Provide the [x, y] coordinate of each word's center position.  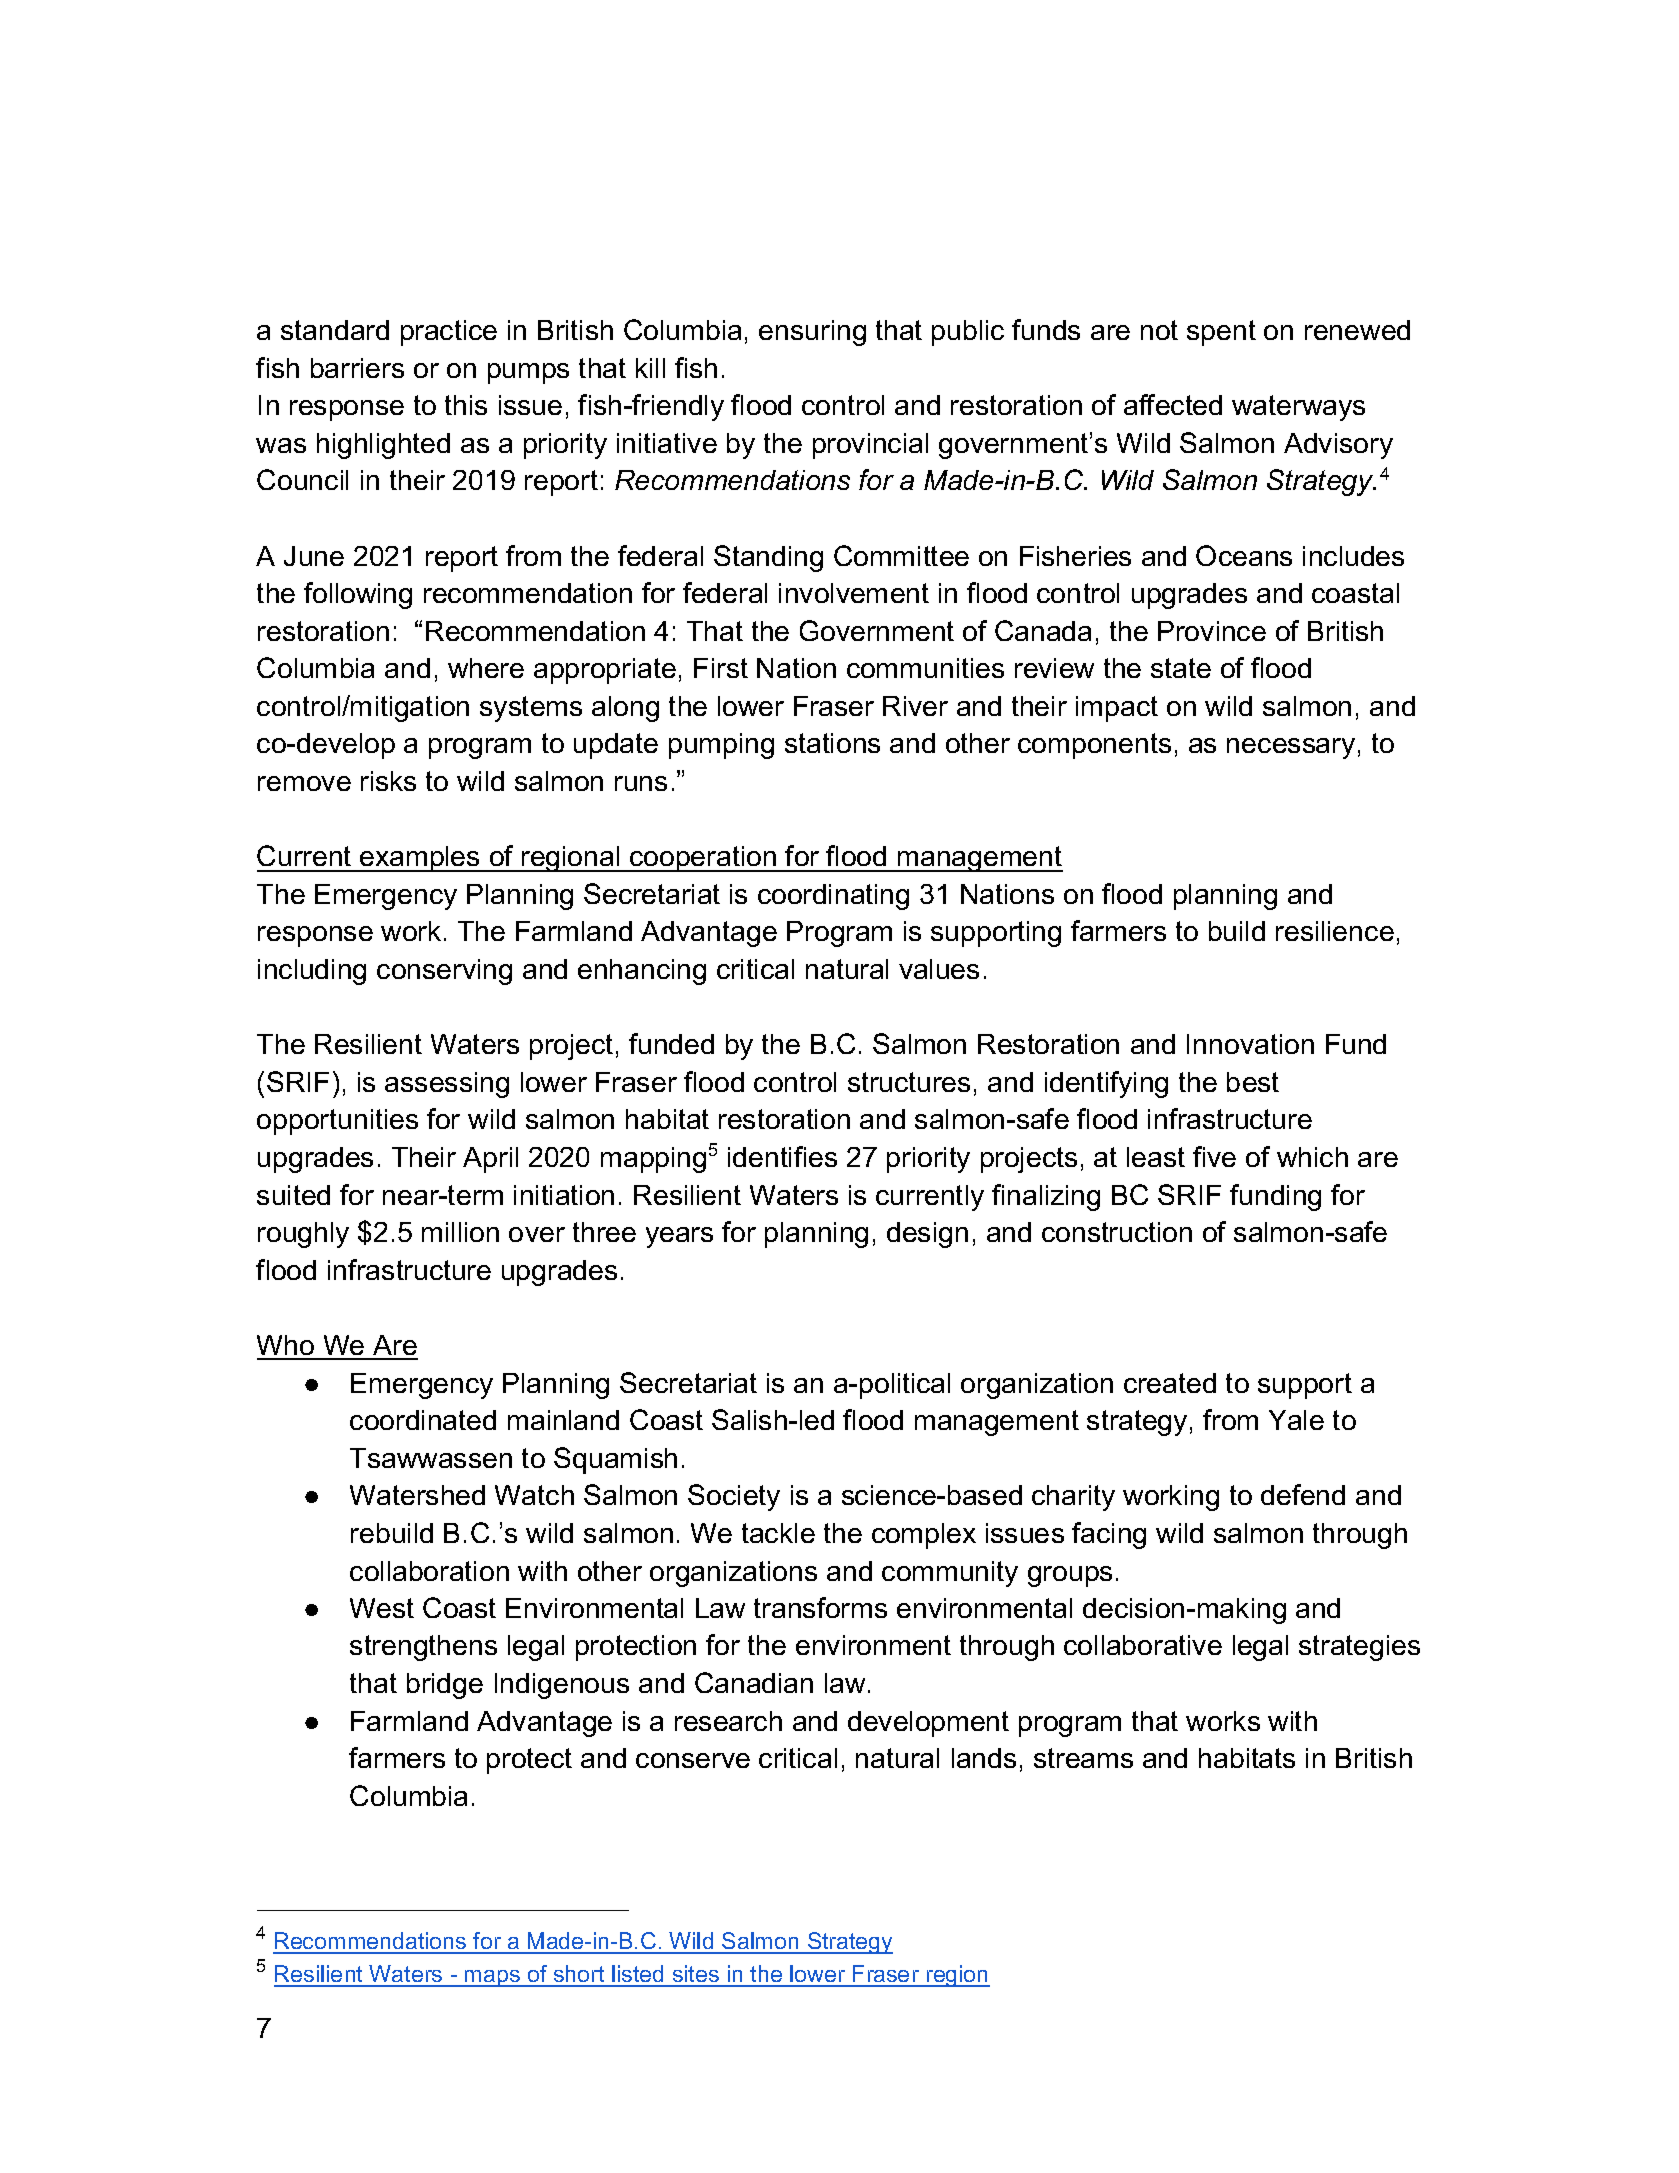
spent [1221, 333]
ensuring [812, 333]
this [466, 405]
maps [492, 1978]
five [1214, 1156]
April [490, 1160]
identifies [782, 1156]
